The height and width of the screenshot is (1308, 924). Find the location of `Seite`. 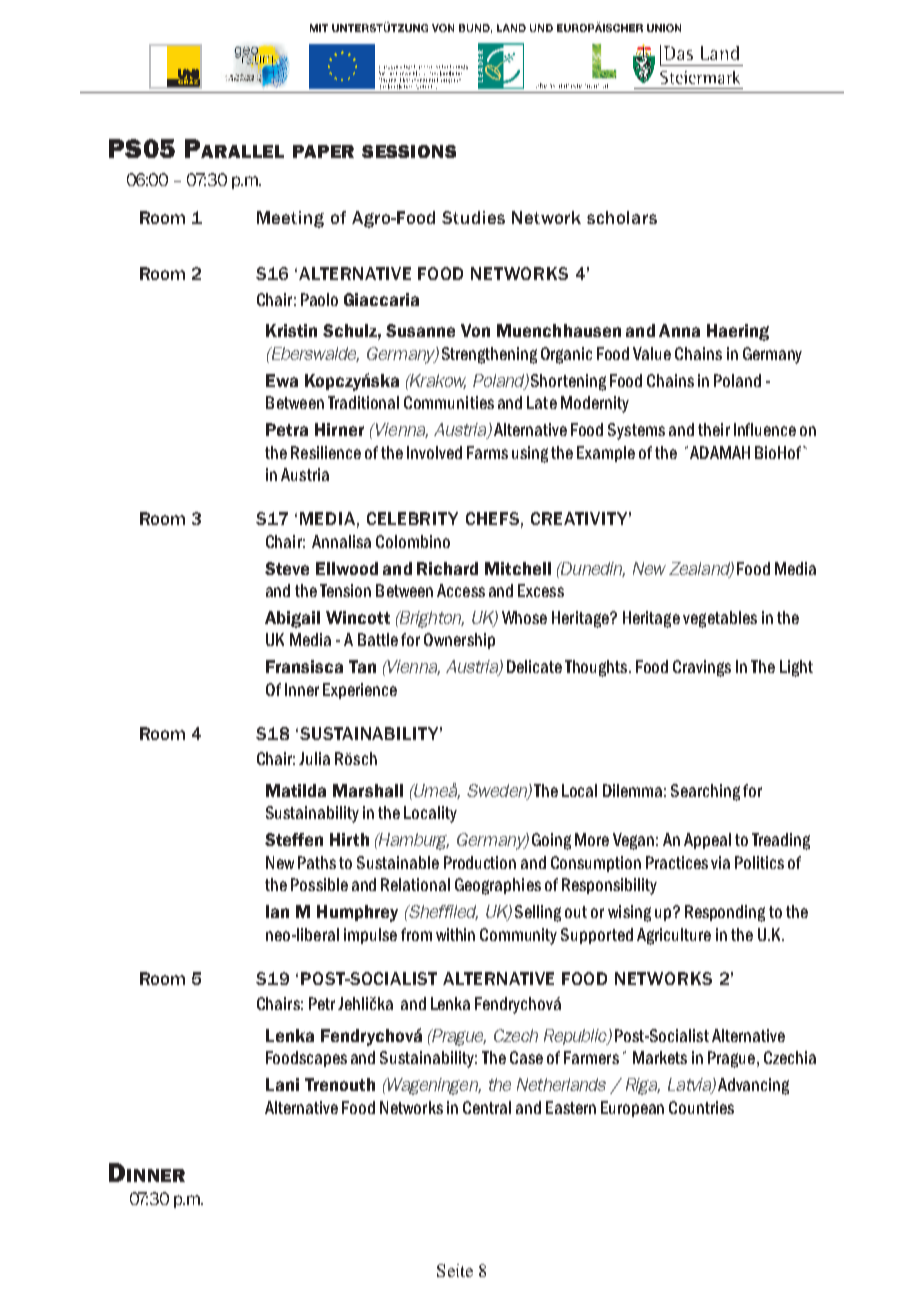

Seite is located at coordinates (455, 1270).
